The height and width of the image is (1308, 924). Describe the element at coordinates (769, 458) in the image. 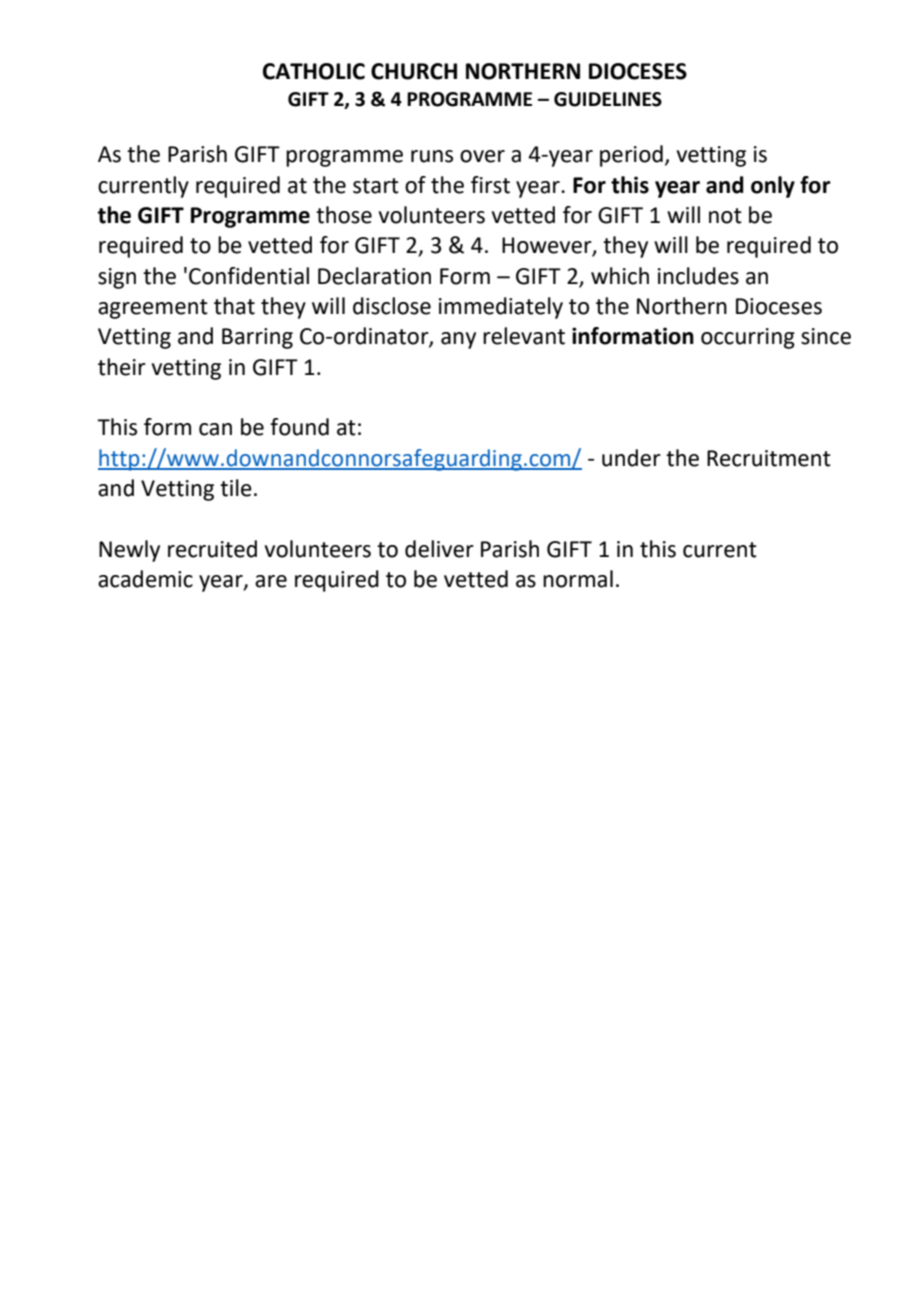

I see `Recruitment` at that location.
